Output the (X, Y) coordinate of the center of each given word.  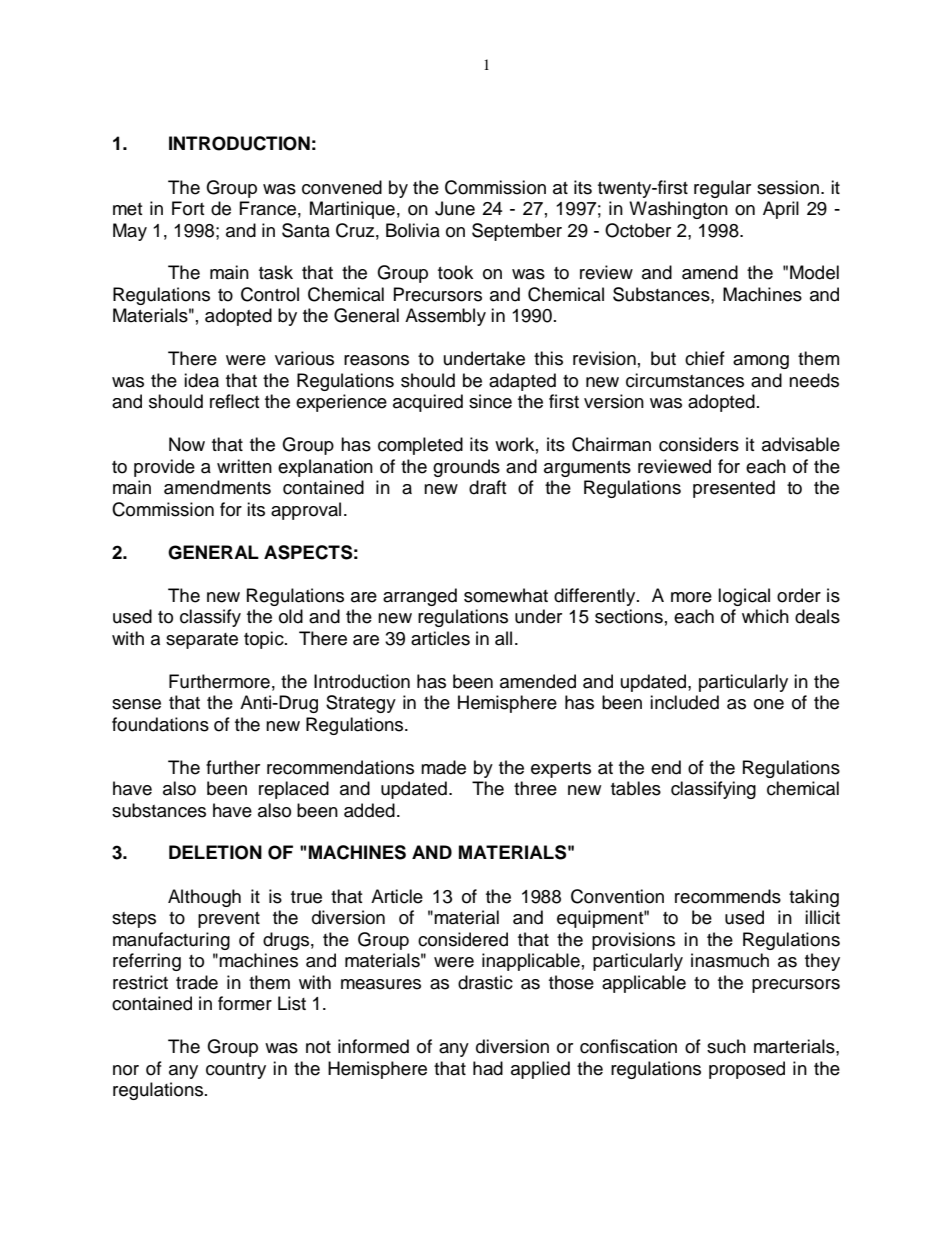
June (455, 208)
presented (734, 489)
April (781, 210)
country (236, 1071)
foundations (160, 724)
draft (487, 487)
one (769, 704)
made (443, 767)
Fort (188, 208)
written (244, 466)
